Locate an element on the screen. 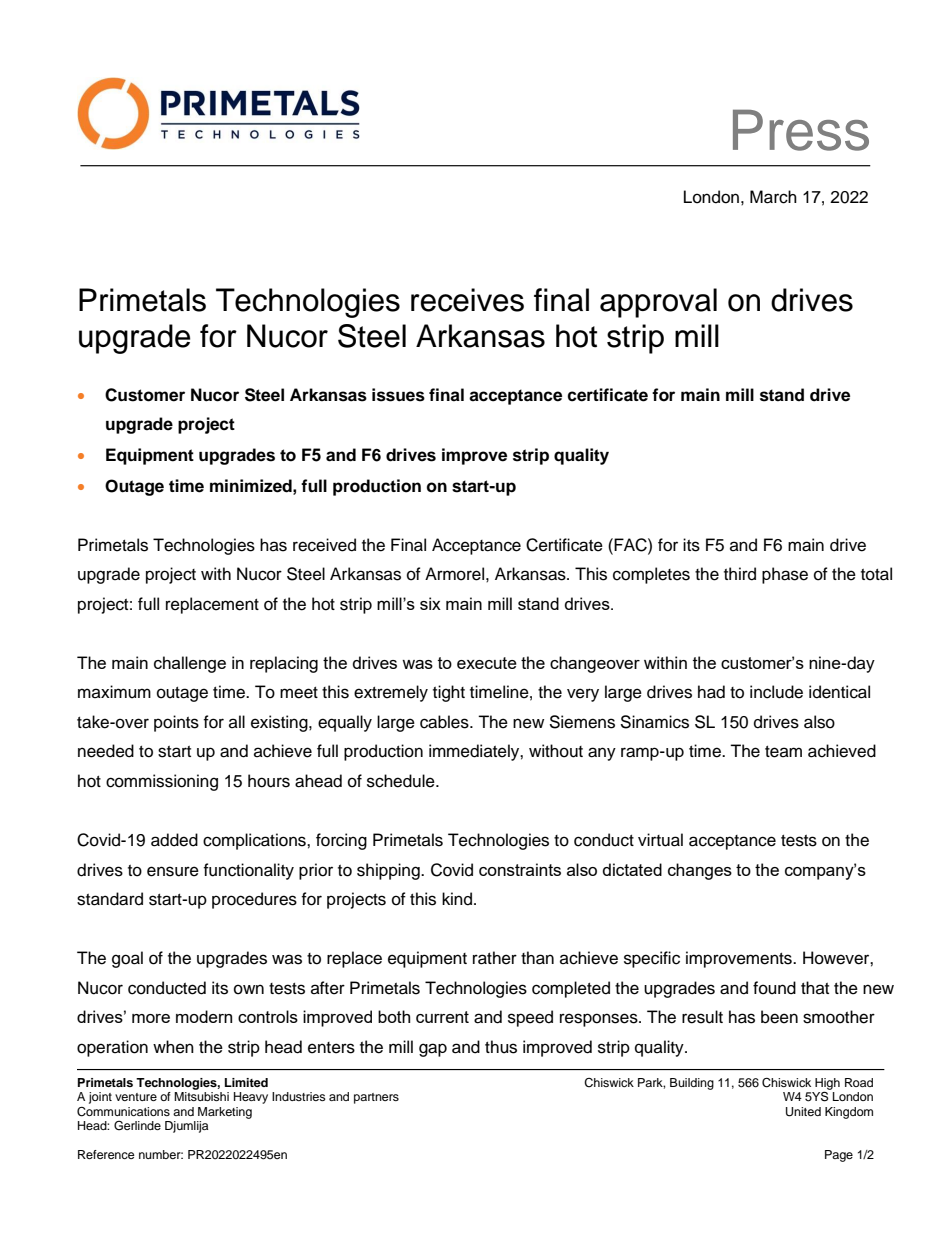 This screenshot has height=1233, width=952. FAC is located at coordinates (631, 545).
